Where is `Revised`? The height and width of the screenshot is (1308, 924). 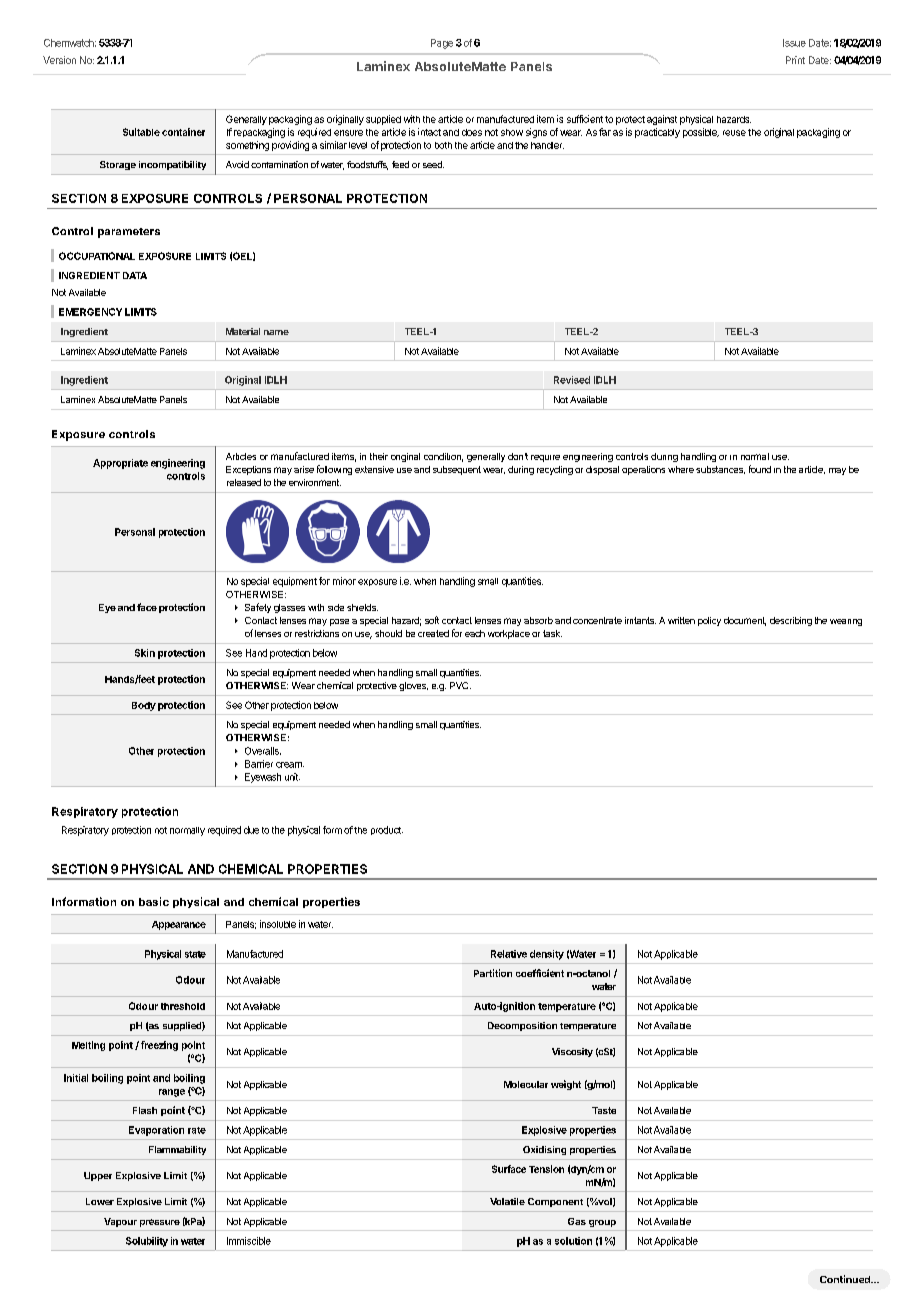
Revised is located at coordinates (572, 380).
